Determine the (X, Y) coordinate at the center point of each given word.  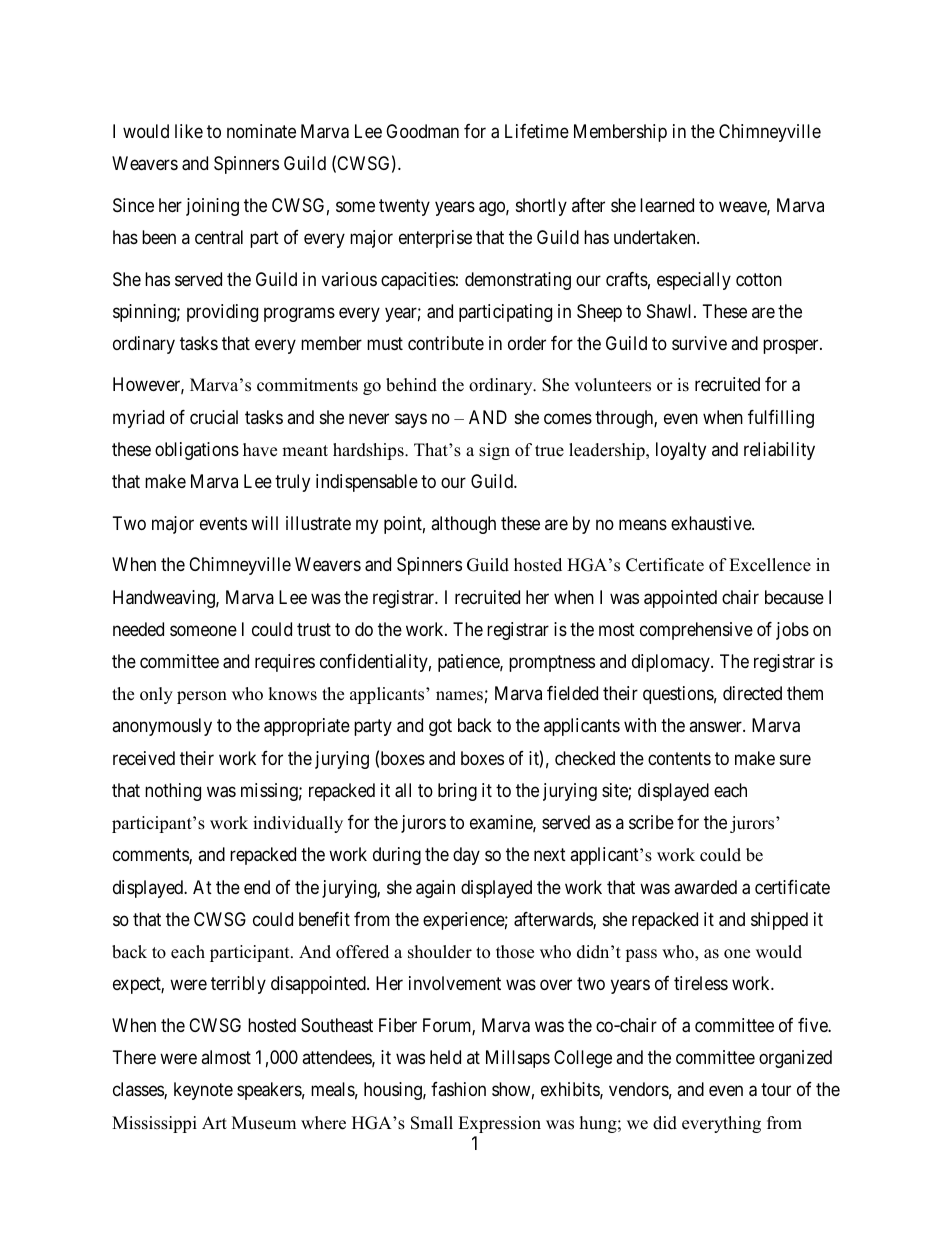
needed (138, 629)
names (459, 696)
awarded (705, 887)
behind (411, 385)
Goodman (422, 131)
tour (776, 1090)
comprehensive (696, 631)
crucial (214, 417)
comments (151, 856)
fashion (458, 1089)
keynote (203, 1091)
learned (667, 205)
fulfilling (781, 419)
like (189, 131)
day (466, 856)
